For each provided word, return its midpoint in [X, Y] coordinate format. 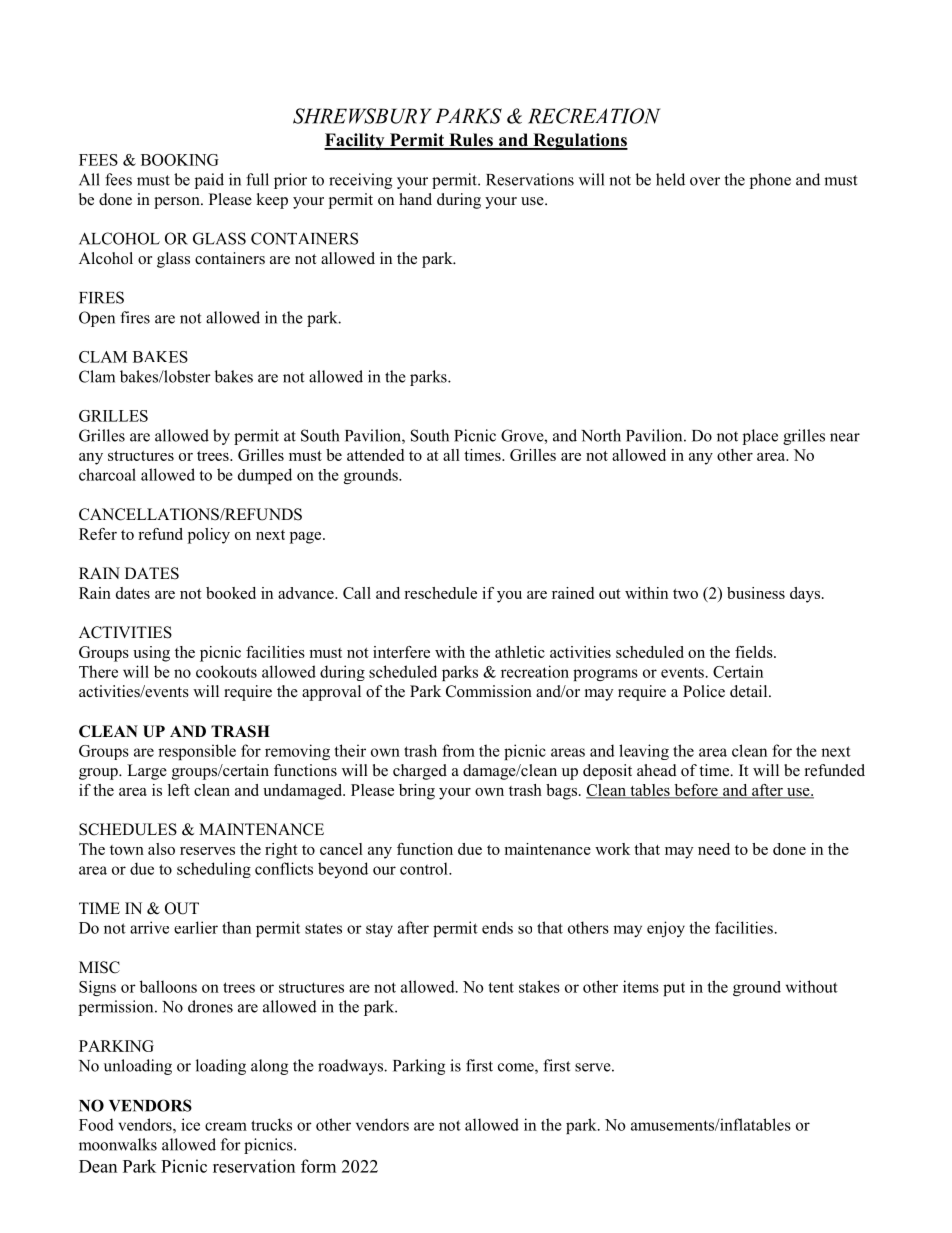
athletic [520, 652]
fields [755, 652]
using [151, 654]
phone [770, 181]
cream [226, 1126]
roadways [351, 1067]
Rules [471, 141]
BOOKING [180, 160]
